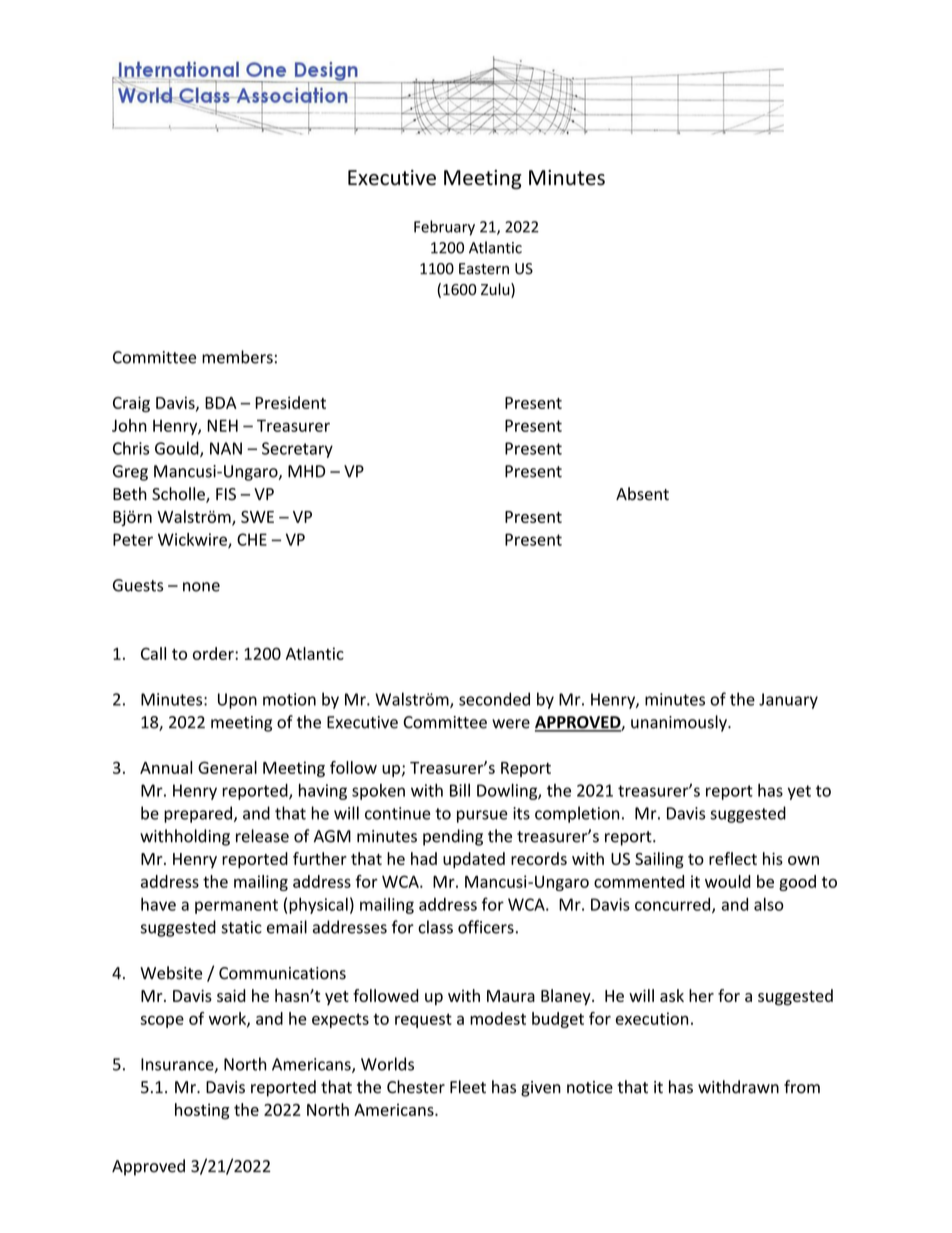 The image size is (952, 1233). What do you see at coordinates (642, 494) in the screenshot?
I see `Absent` at bounding box center [642, 494].
